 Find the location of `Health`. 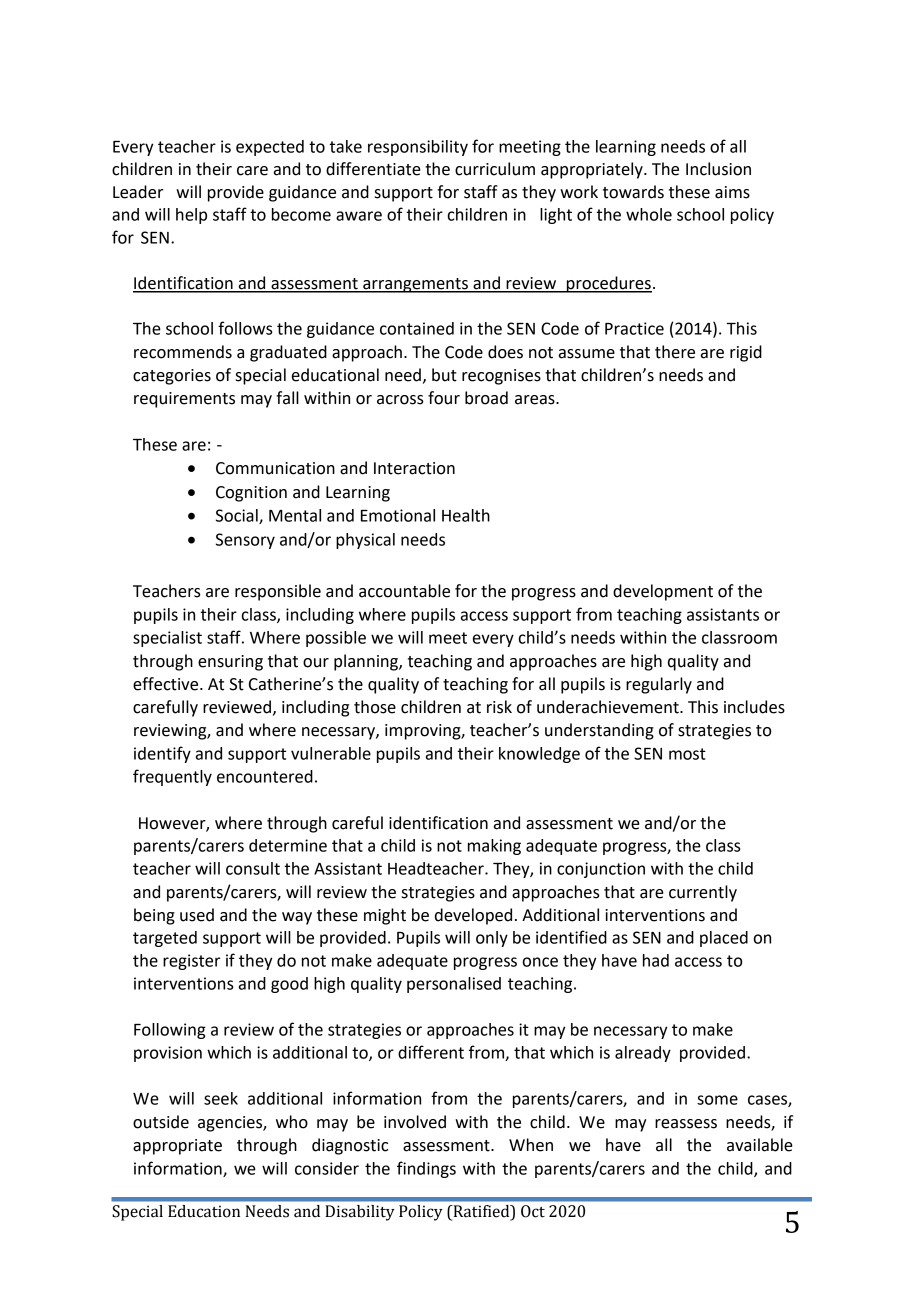

Health is located at coordinates (466, 515).
